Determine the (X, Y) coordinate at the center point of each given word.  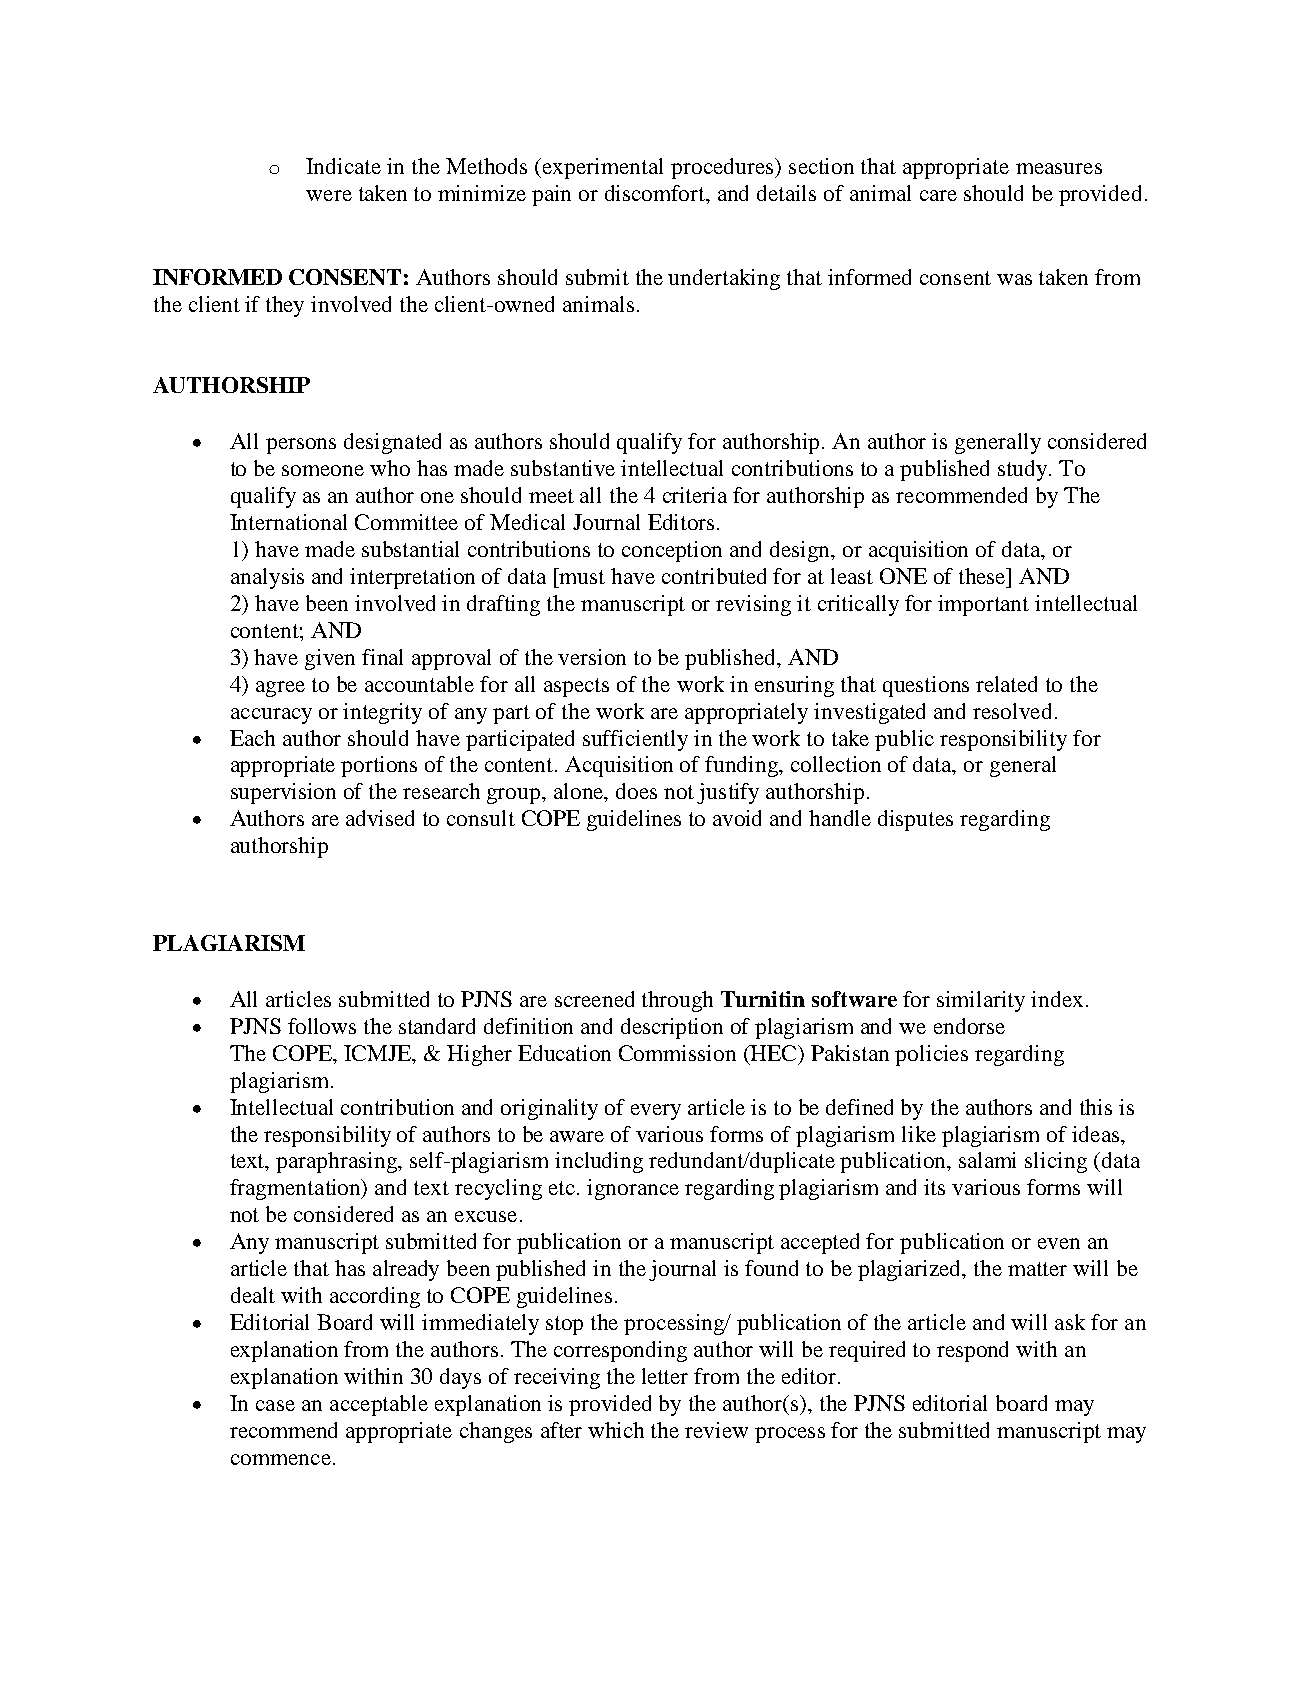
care (938, 195)
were (329, 195)
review (716, 1430)
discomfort (656, 194)
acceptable (379, 1405)
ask (1070, 1322)
